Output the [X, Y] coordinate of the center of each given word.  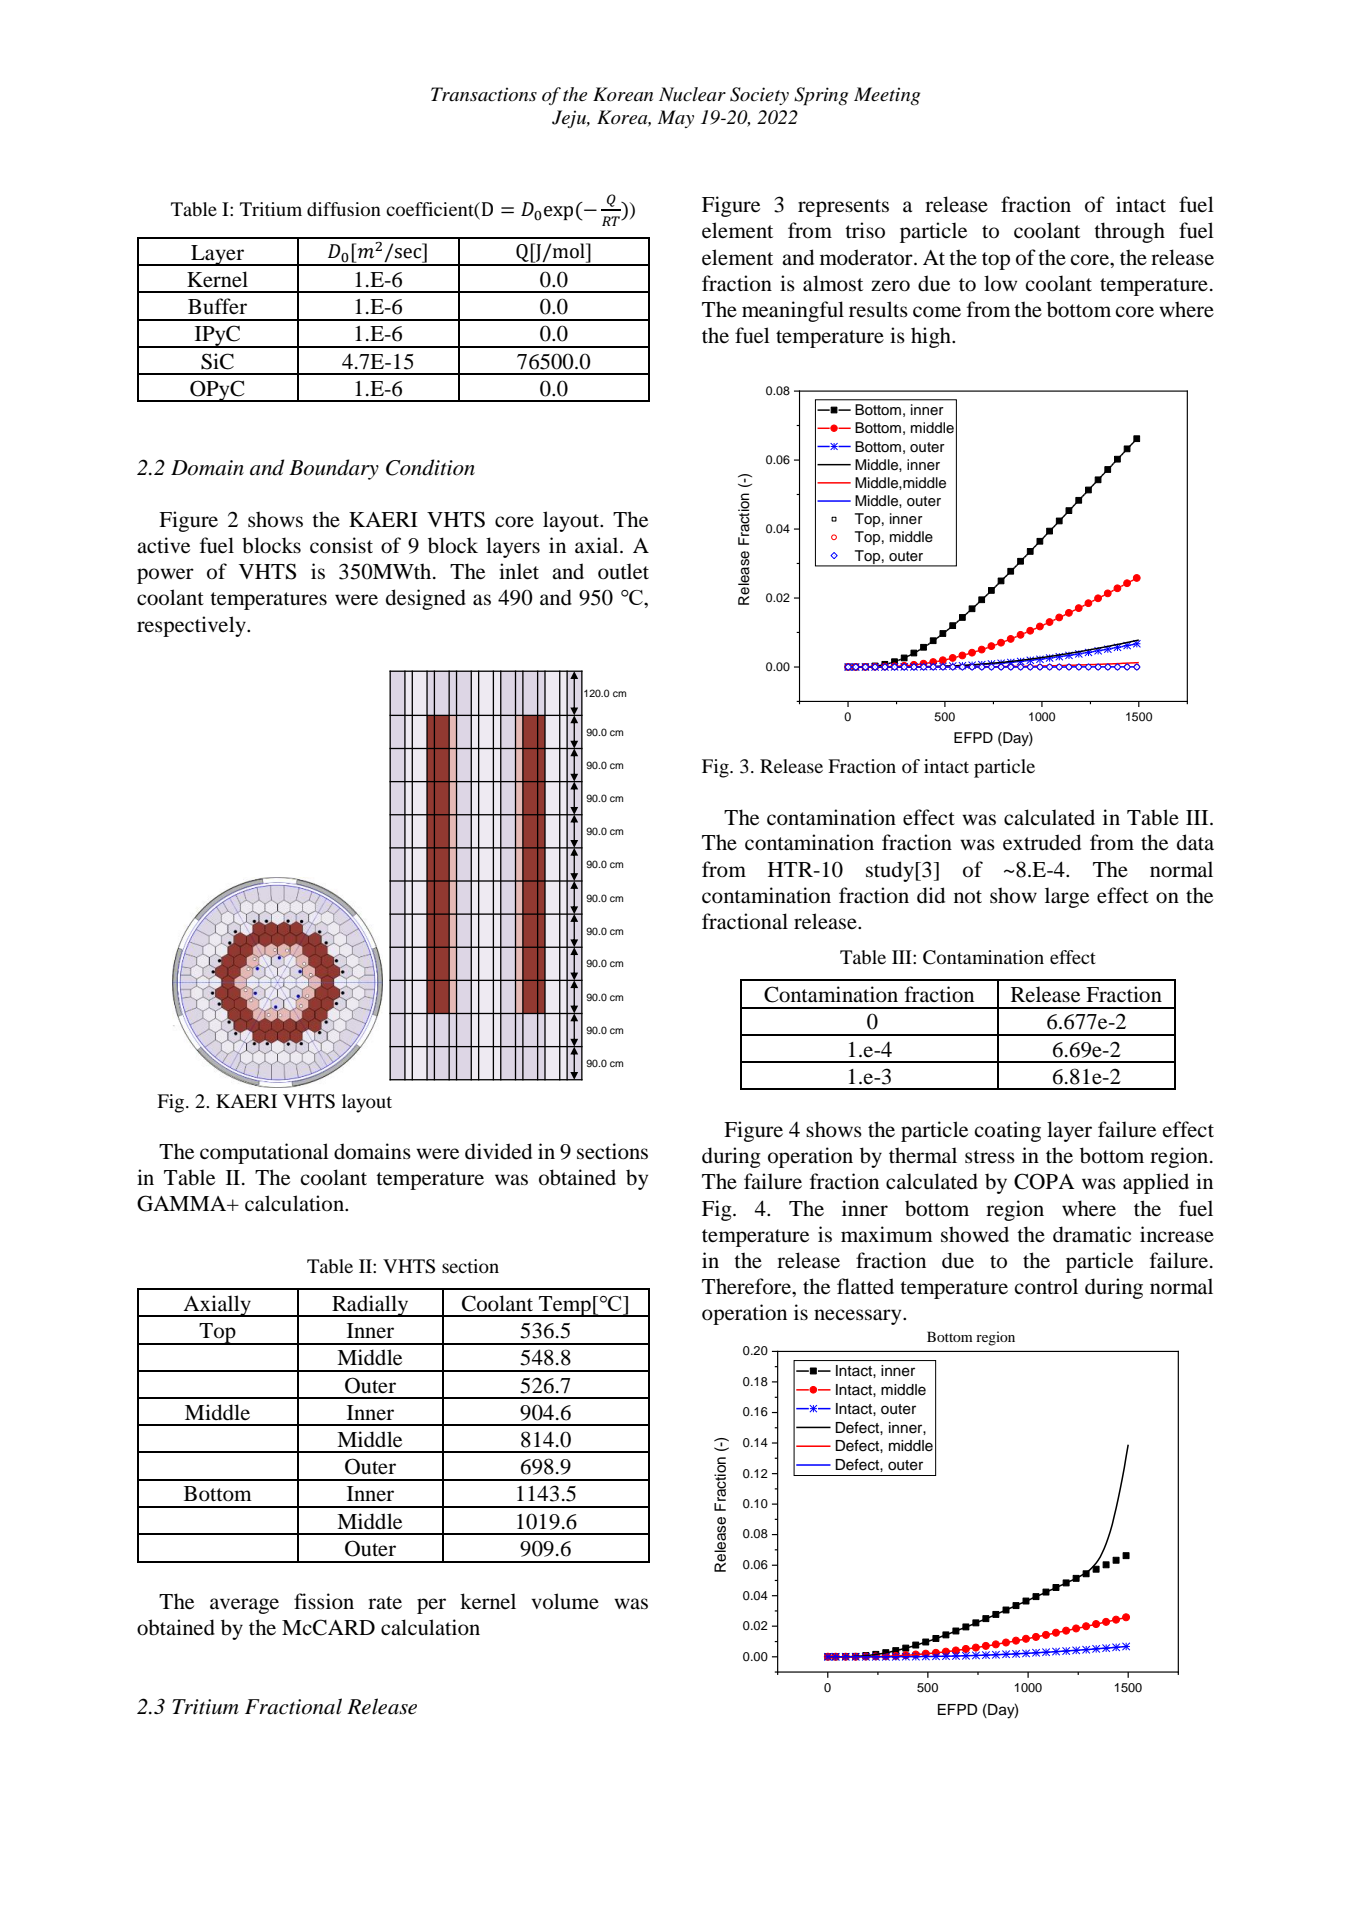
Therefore [747, 1286]
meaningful [793, 311]
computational [264, 1153]
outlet [623, 571]
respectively [192, 626]
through [1129, 232]
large [1067, 897]
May [676, 119]
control [1046, 1286]
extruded [1042, 842]
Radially [370, 1306]
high [932, 337]
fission [324, 1601]
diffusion [344, 209]
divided [498, 1151]
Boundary [334, 469]
